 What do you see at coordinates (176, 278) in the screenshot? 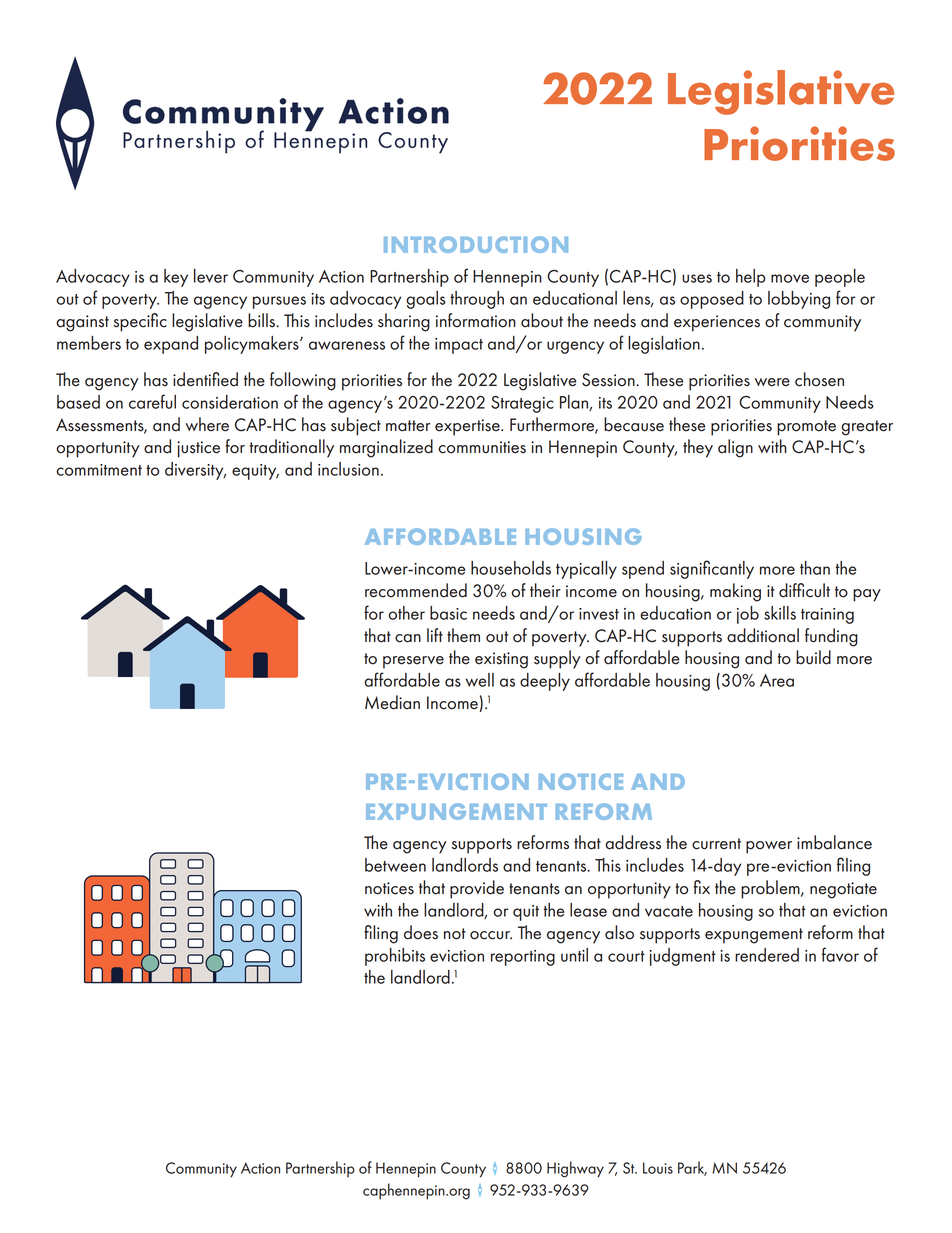
I see `key` at bounding box center [176, 278].
